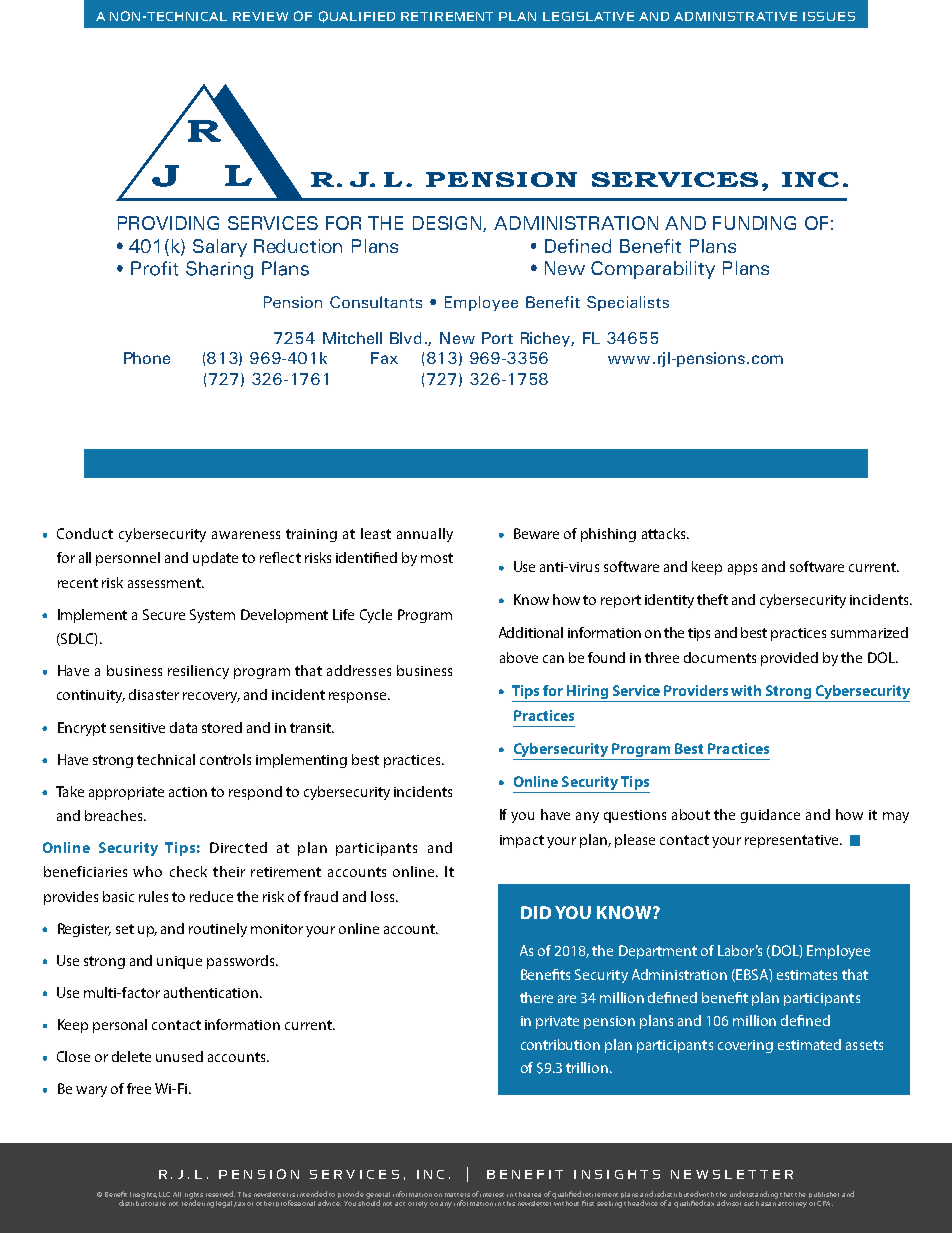 This screenshot has width=952, height=1233. I want to click on interest, so click(492, 1195).
